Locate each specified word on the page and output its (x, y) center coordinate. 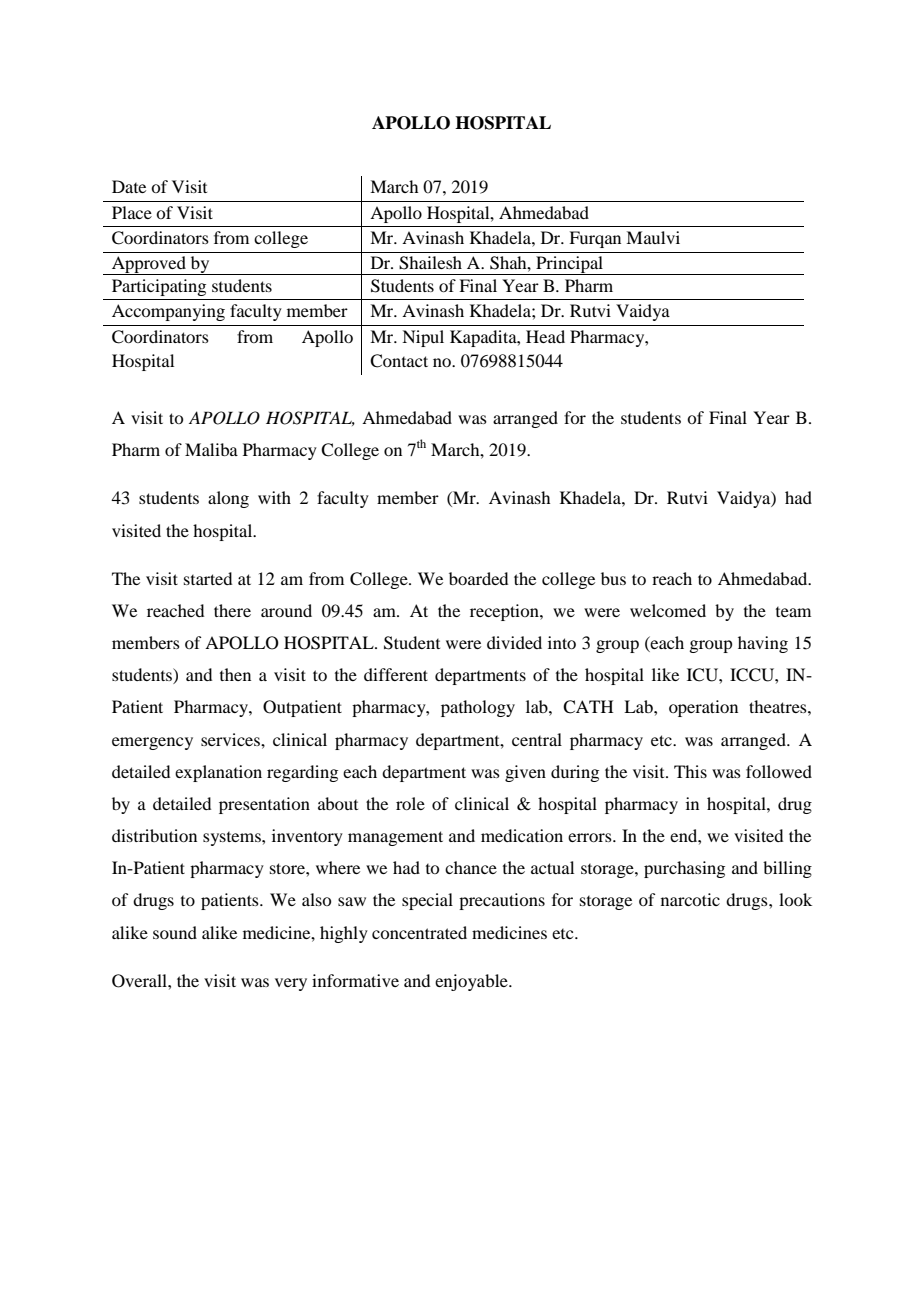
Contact (399, 361)
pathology (478, 708)
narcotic (690, 899)
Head (545, 336)
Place (132, 212)
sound (175, 932)
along (228, 499)
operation (703, 708)
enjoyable (472, 982)
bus (613, 578)
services (231, 739)
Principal (570, 265)
